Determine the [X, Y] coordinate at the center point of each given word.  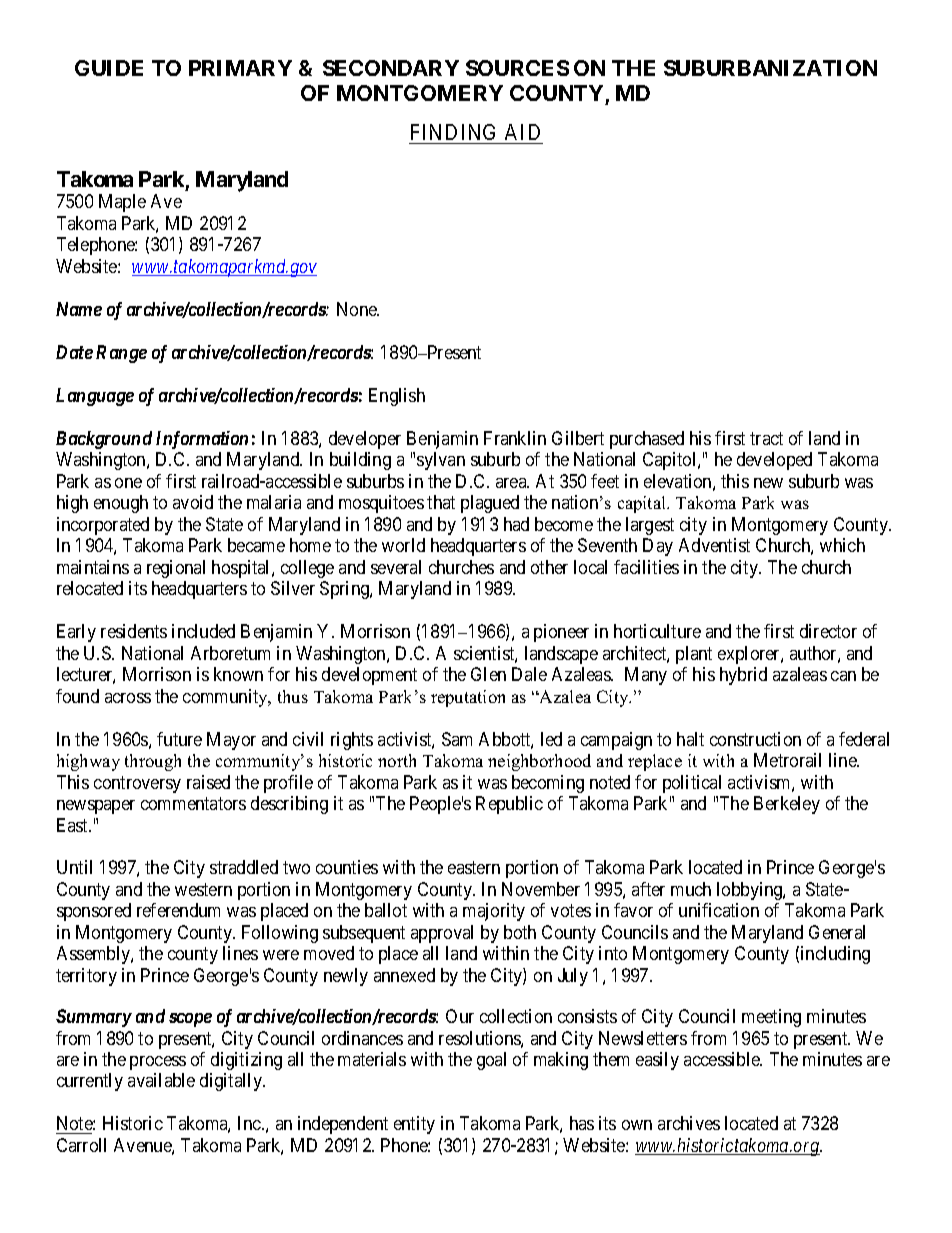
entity [414, 1125]
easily [657, 1061]
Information [202, 440]
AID [522, 132]
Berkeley [787, 805]
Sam [457, 739]
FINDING [453, 132]
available [161, 1080]
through [153, 762]
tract [766, 438]
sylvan [441, 461]
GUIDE [109, 68]
